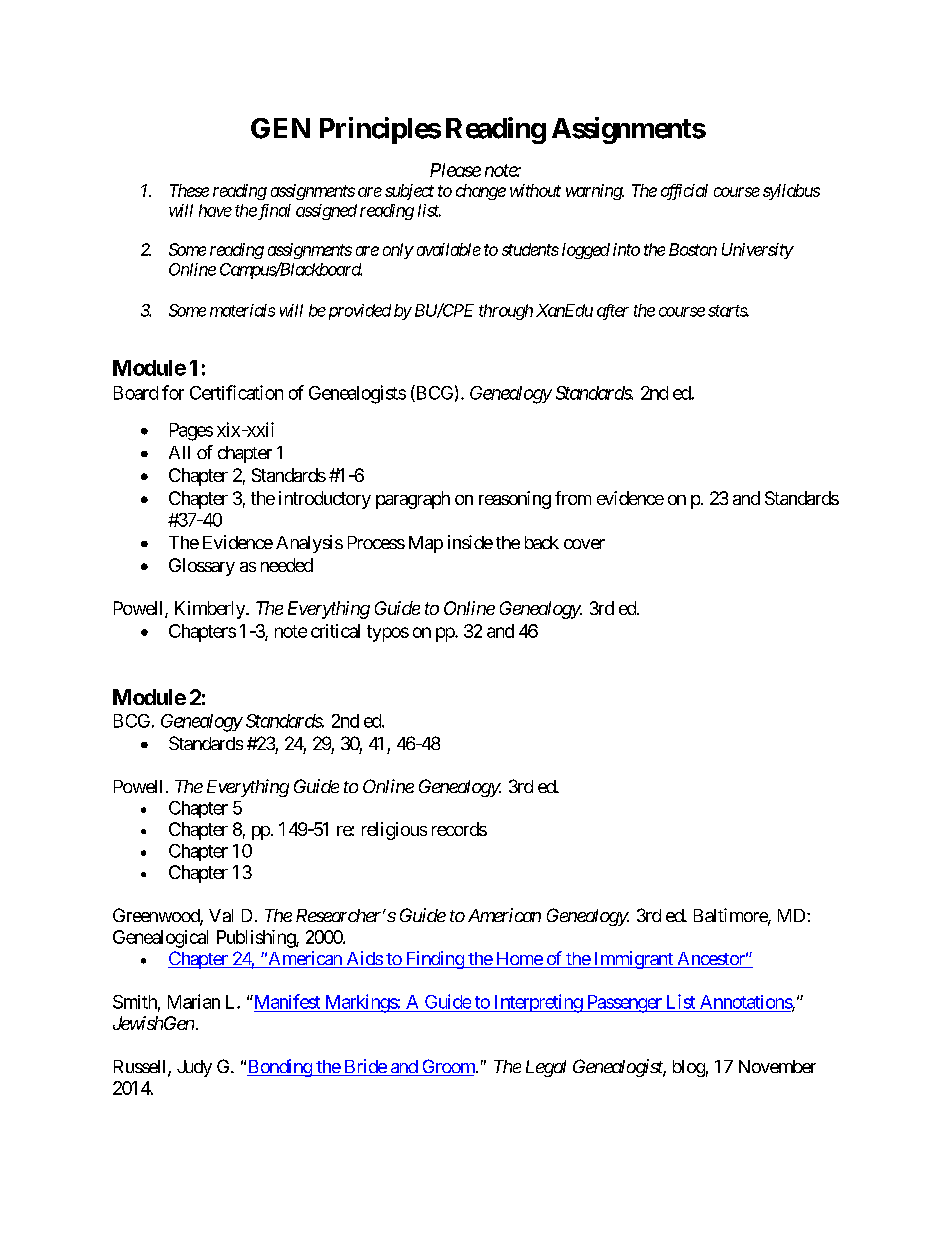  I want to click on Groom, so click(448, 1067).
